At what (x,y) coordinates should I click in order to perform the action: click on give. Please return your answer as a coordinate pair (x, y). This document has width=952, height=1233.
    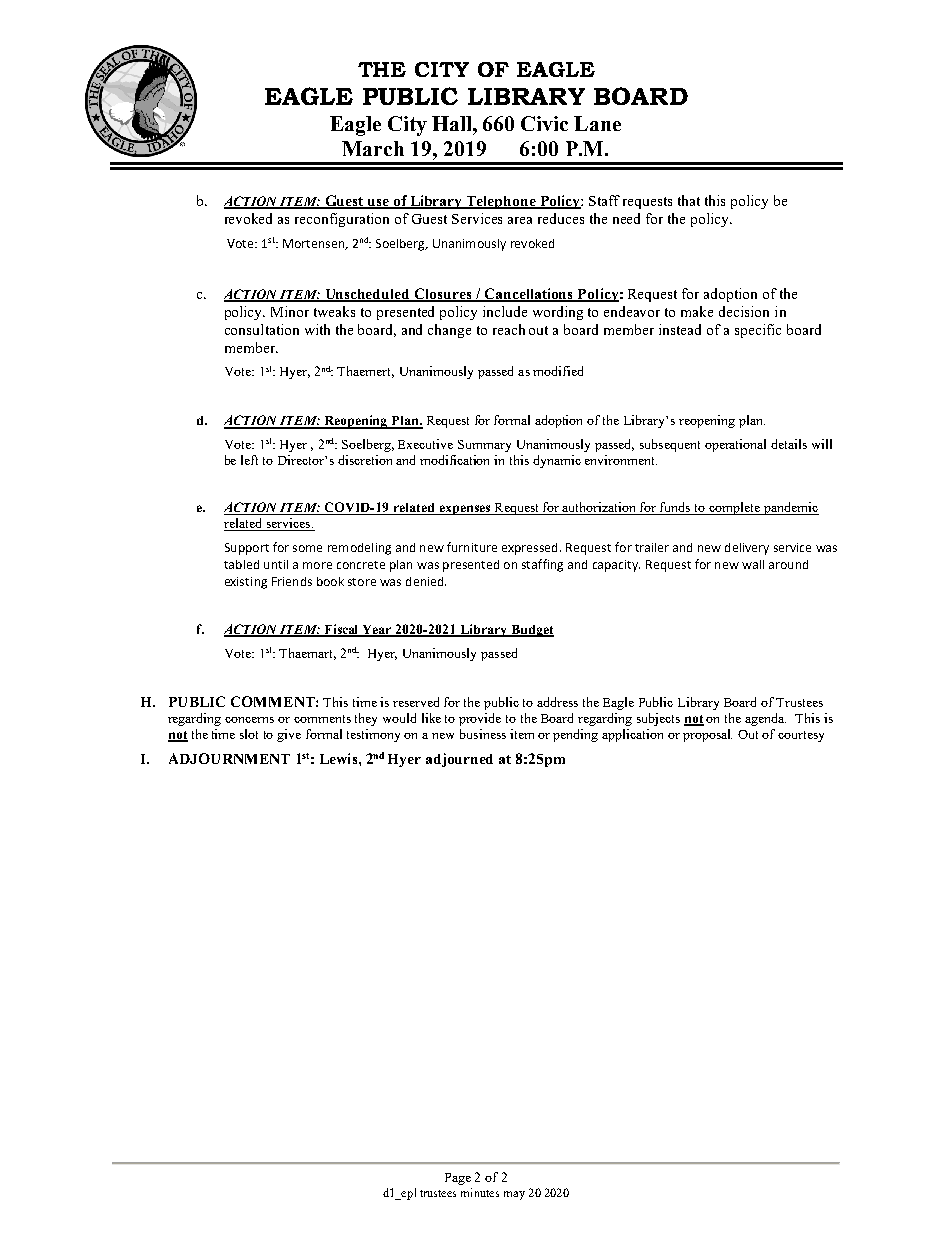
    Looking at the image, I should click on (289, 735).
